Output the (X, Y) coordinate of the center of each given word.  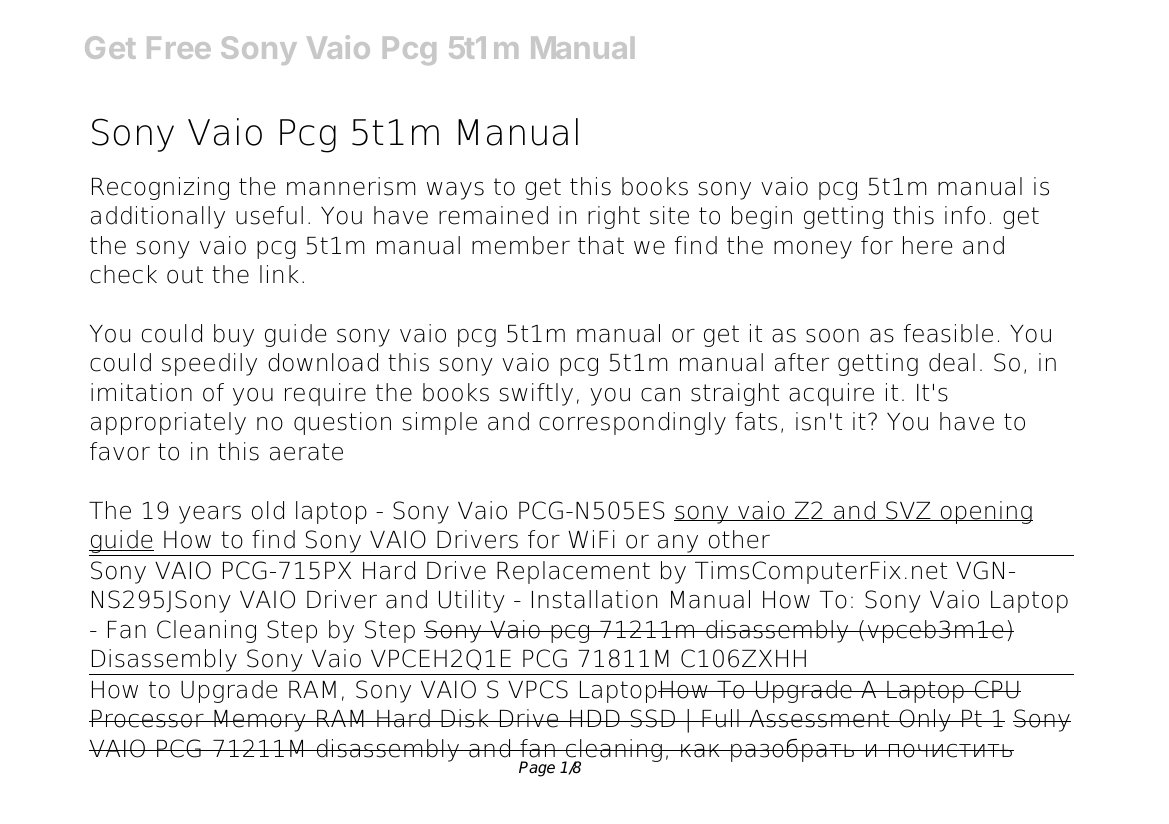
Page (537, 769)
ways (455, 191)
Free (179, 48)
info (965, 215)
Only (925, 720)
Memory (260, 721)
